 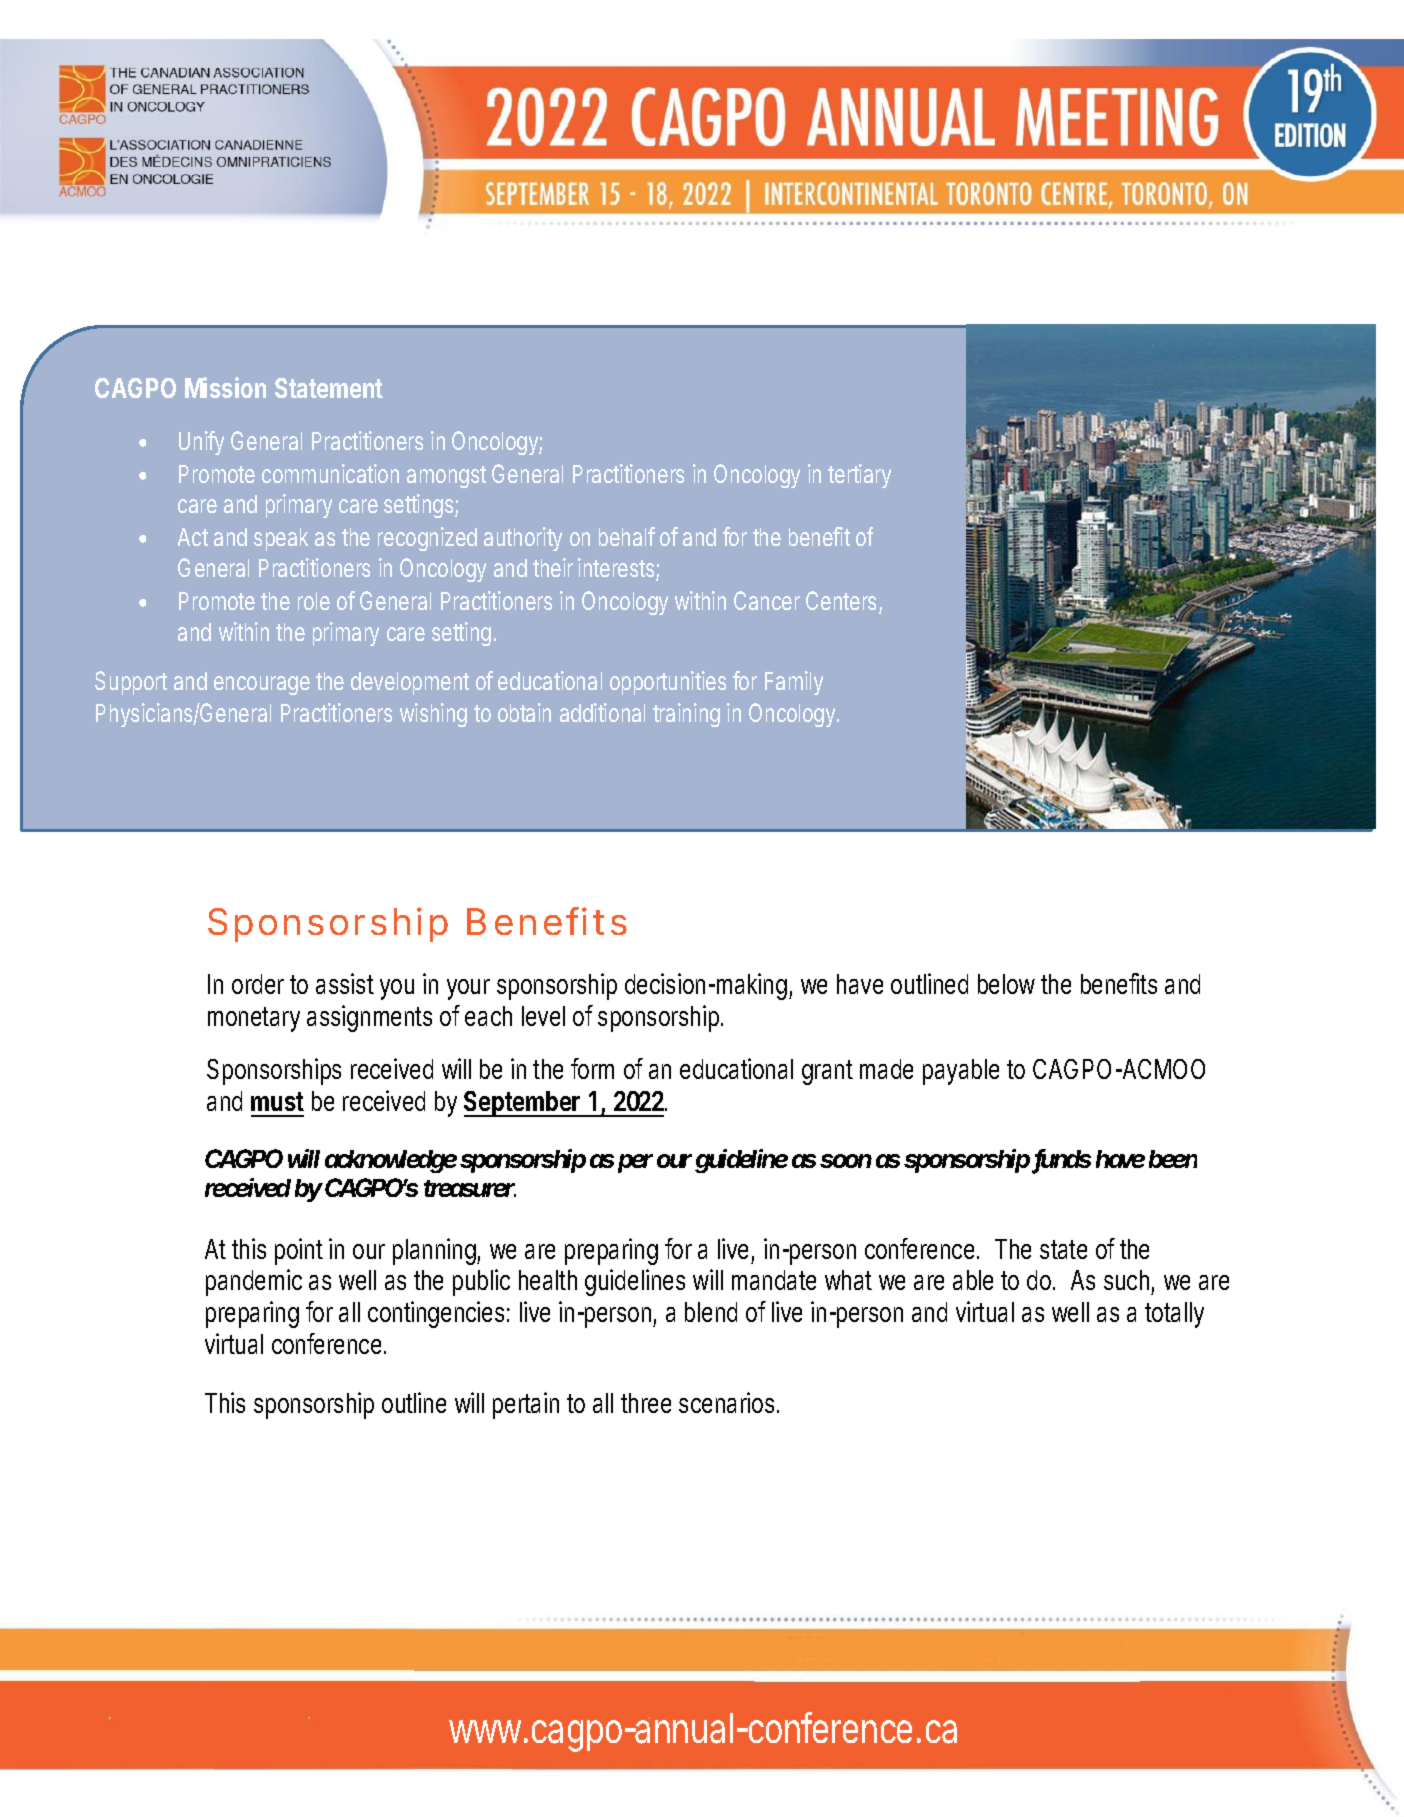 I want to click on made, so click(x=886, y=1069).
